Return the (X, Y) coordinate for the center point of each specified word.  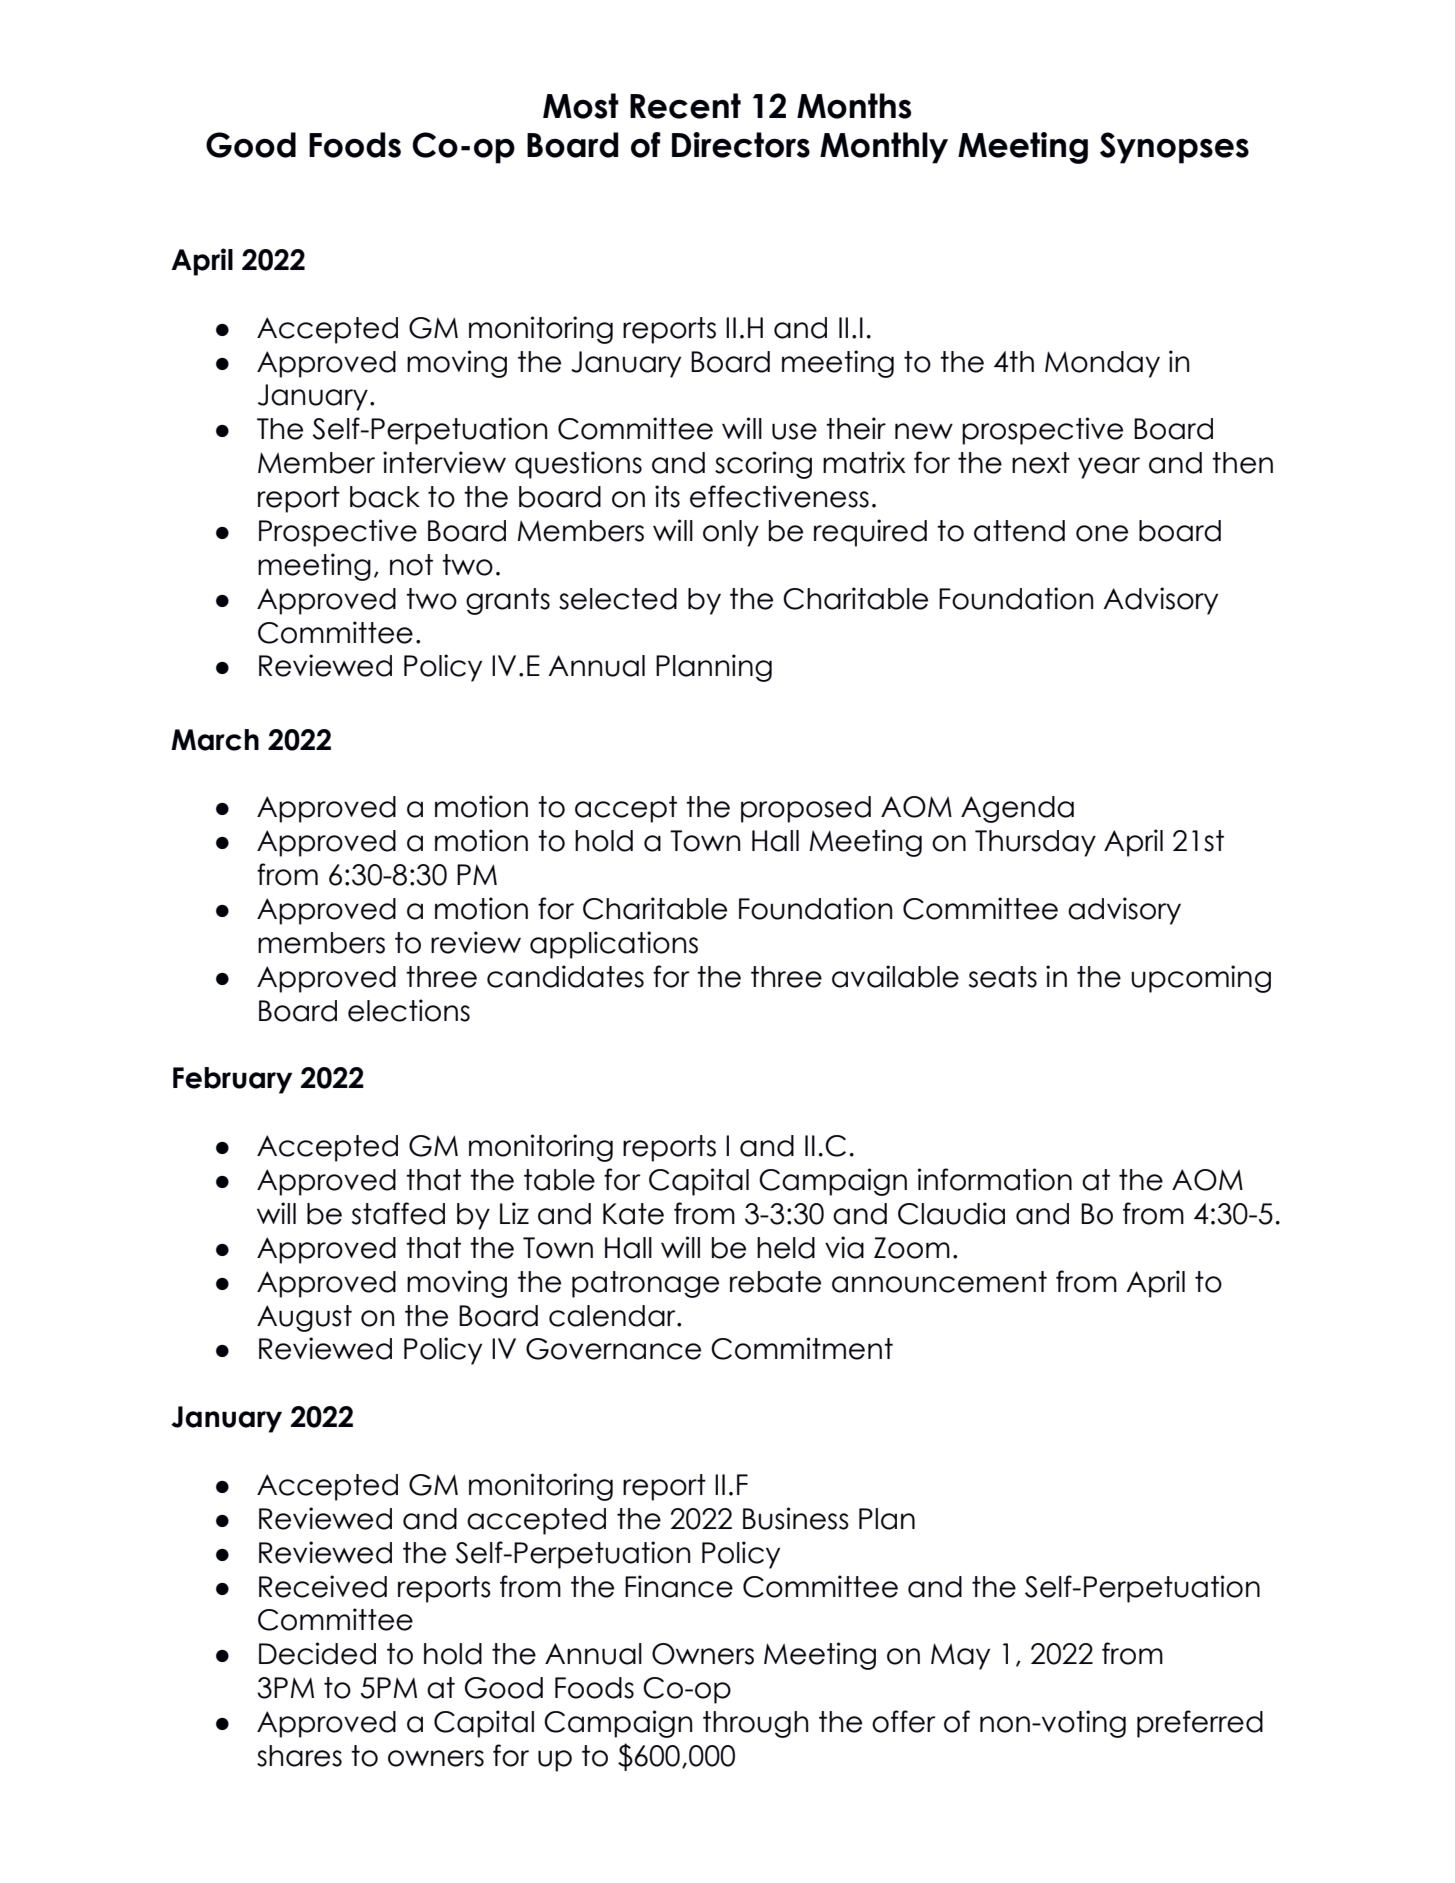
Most (581, 106)
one (1102, 533)
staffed (398, 1213)
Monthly (884, 148)
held (786, 1248)
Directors (741, 145)
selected (618, 599)
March (215, 740)
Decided (317, 1653)
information (995, 1179)
